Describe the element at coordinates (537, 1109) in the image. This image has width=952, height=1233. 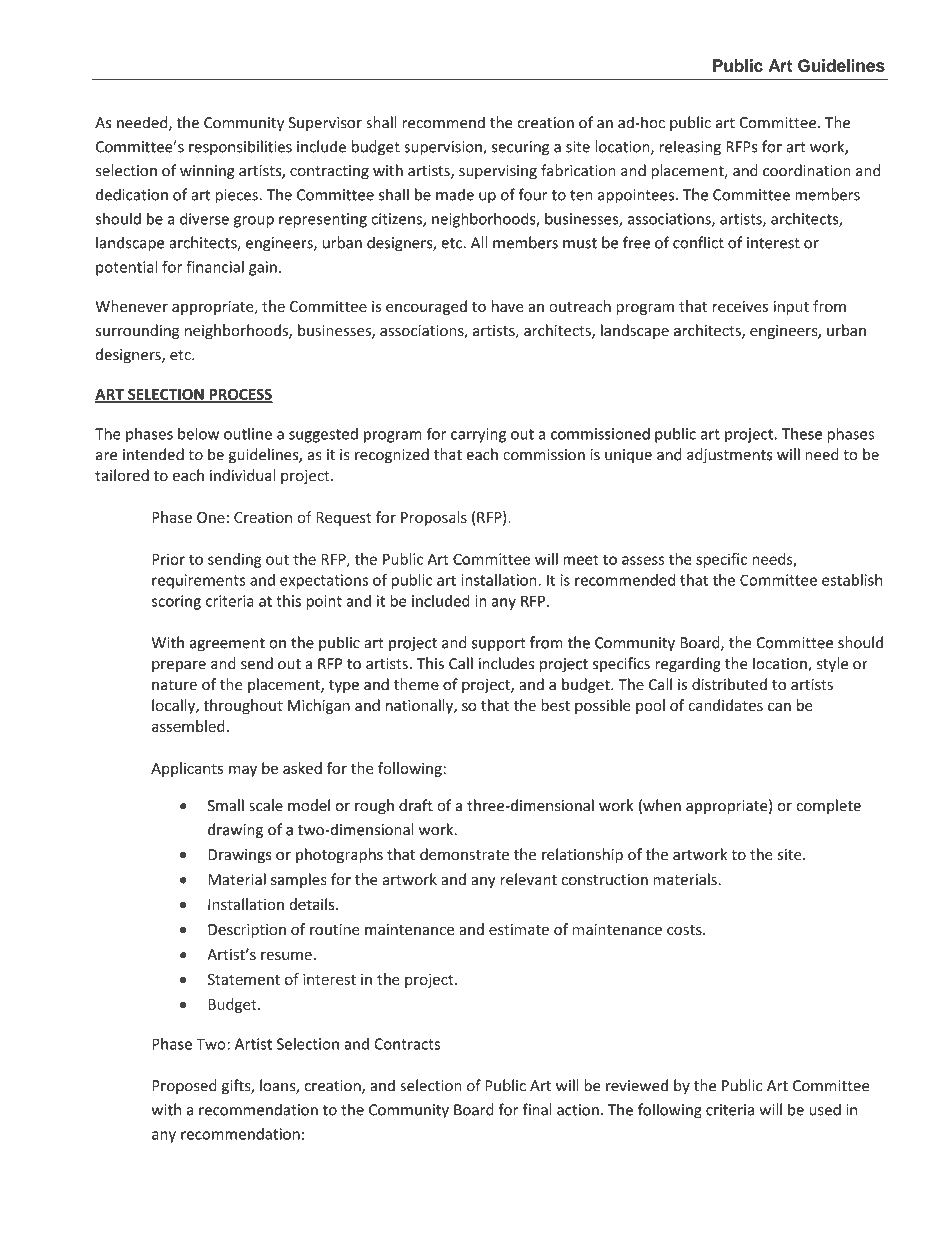
I see `final` at that location.
